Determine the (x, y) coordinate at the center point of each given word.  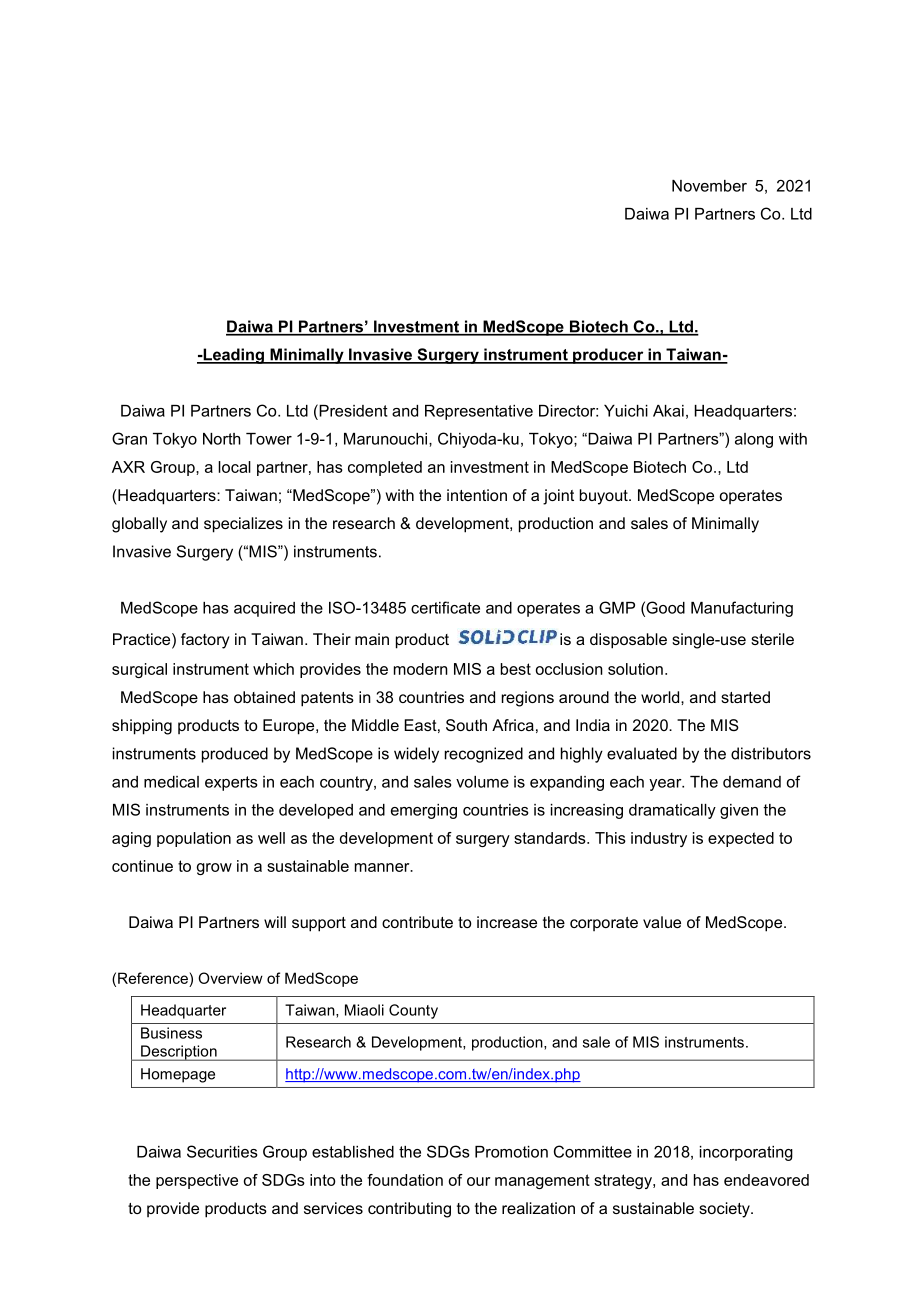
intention (477, 495)
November (709, 186)
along (754, 440)
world (661, 697)
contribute (417, 922)
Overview (230, 978)
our (478, 1181)
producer (608, 356)
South (466, 725)
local (234, 467)
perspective (197, 1181)
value (662, 922)
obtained (264, 697)
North (222, 439)
